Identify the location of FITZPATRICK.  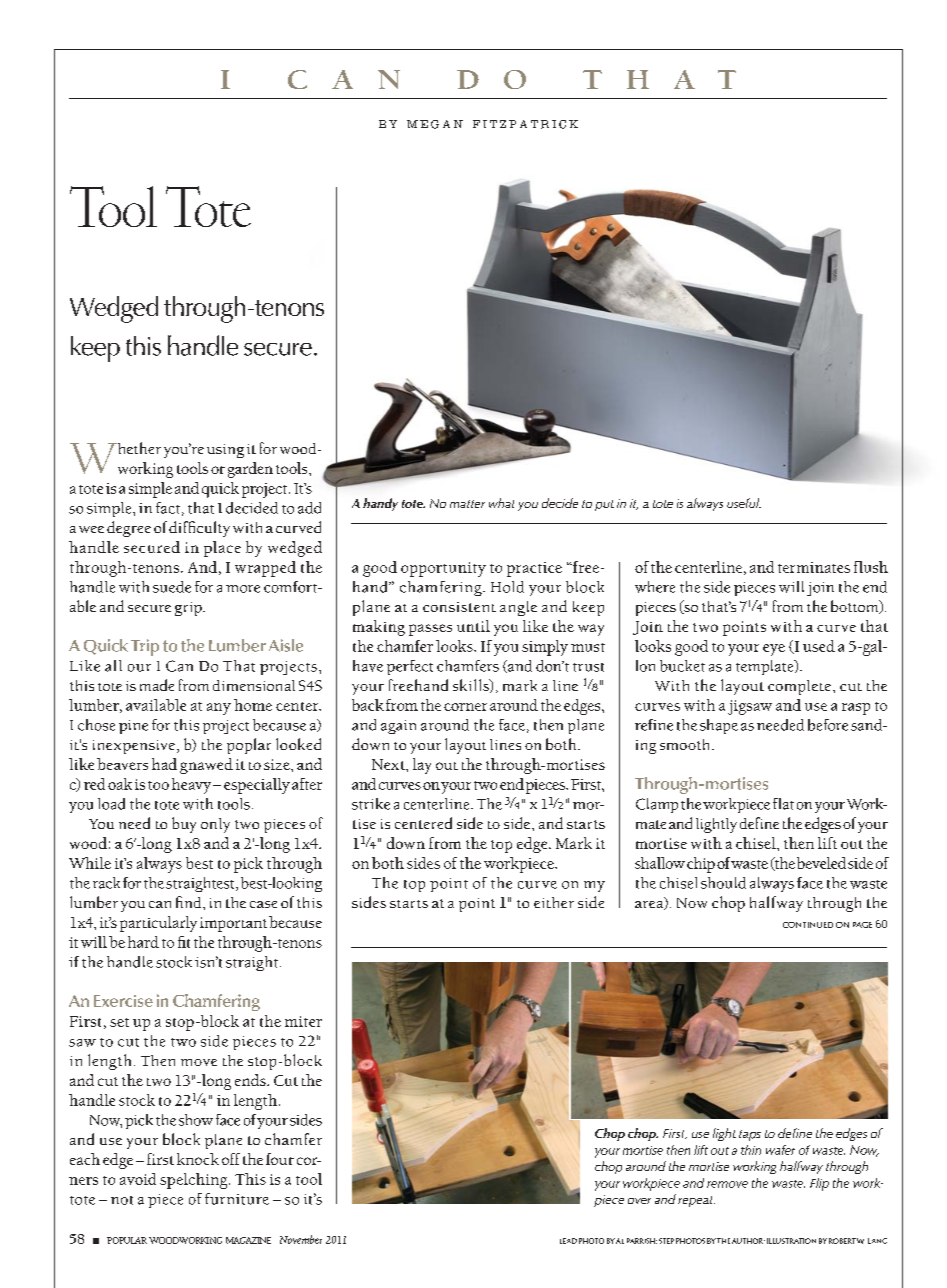
(525, 124).
